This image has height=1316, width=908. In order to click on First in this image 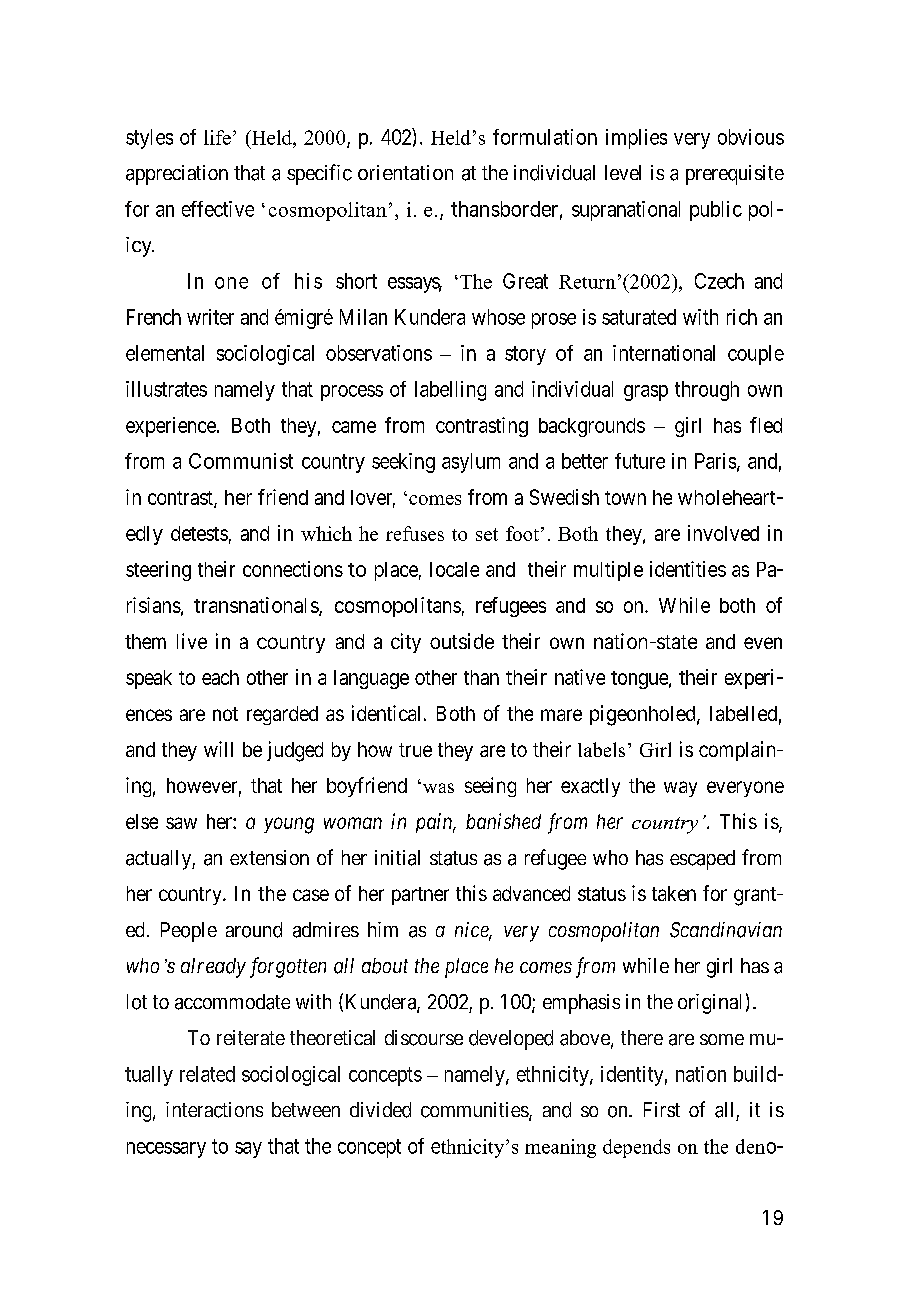, I will do `click(662, 1109)`.
